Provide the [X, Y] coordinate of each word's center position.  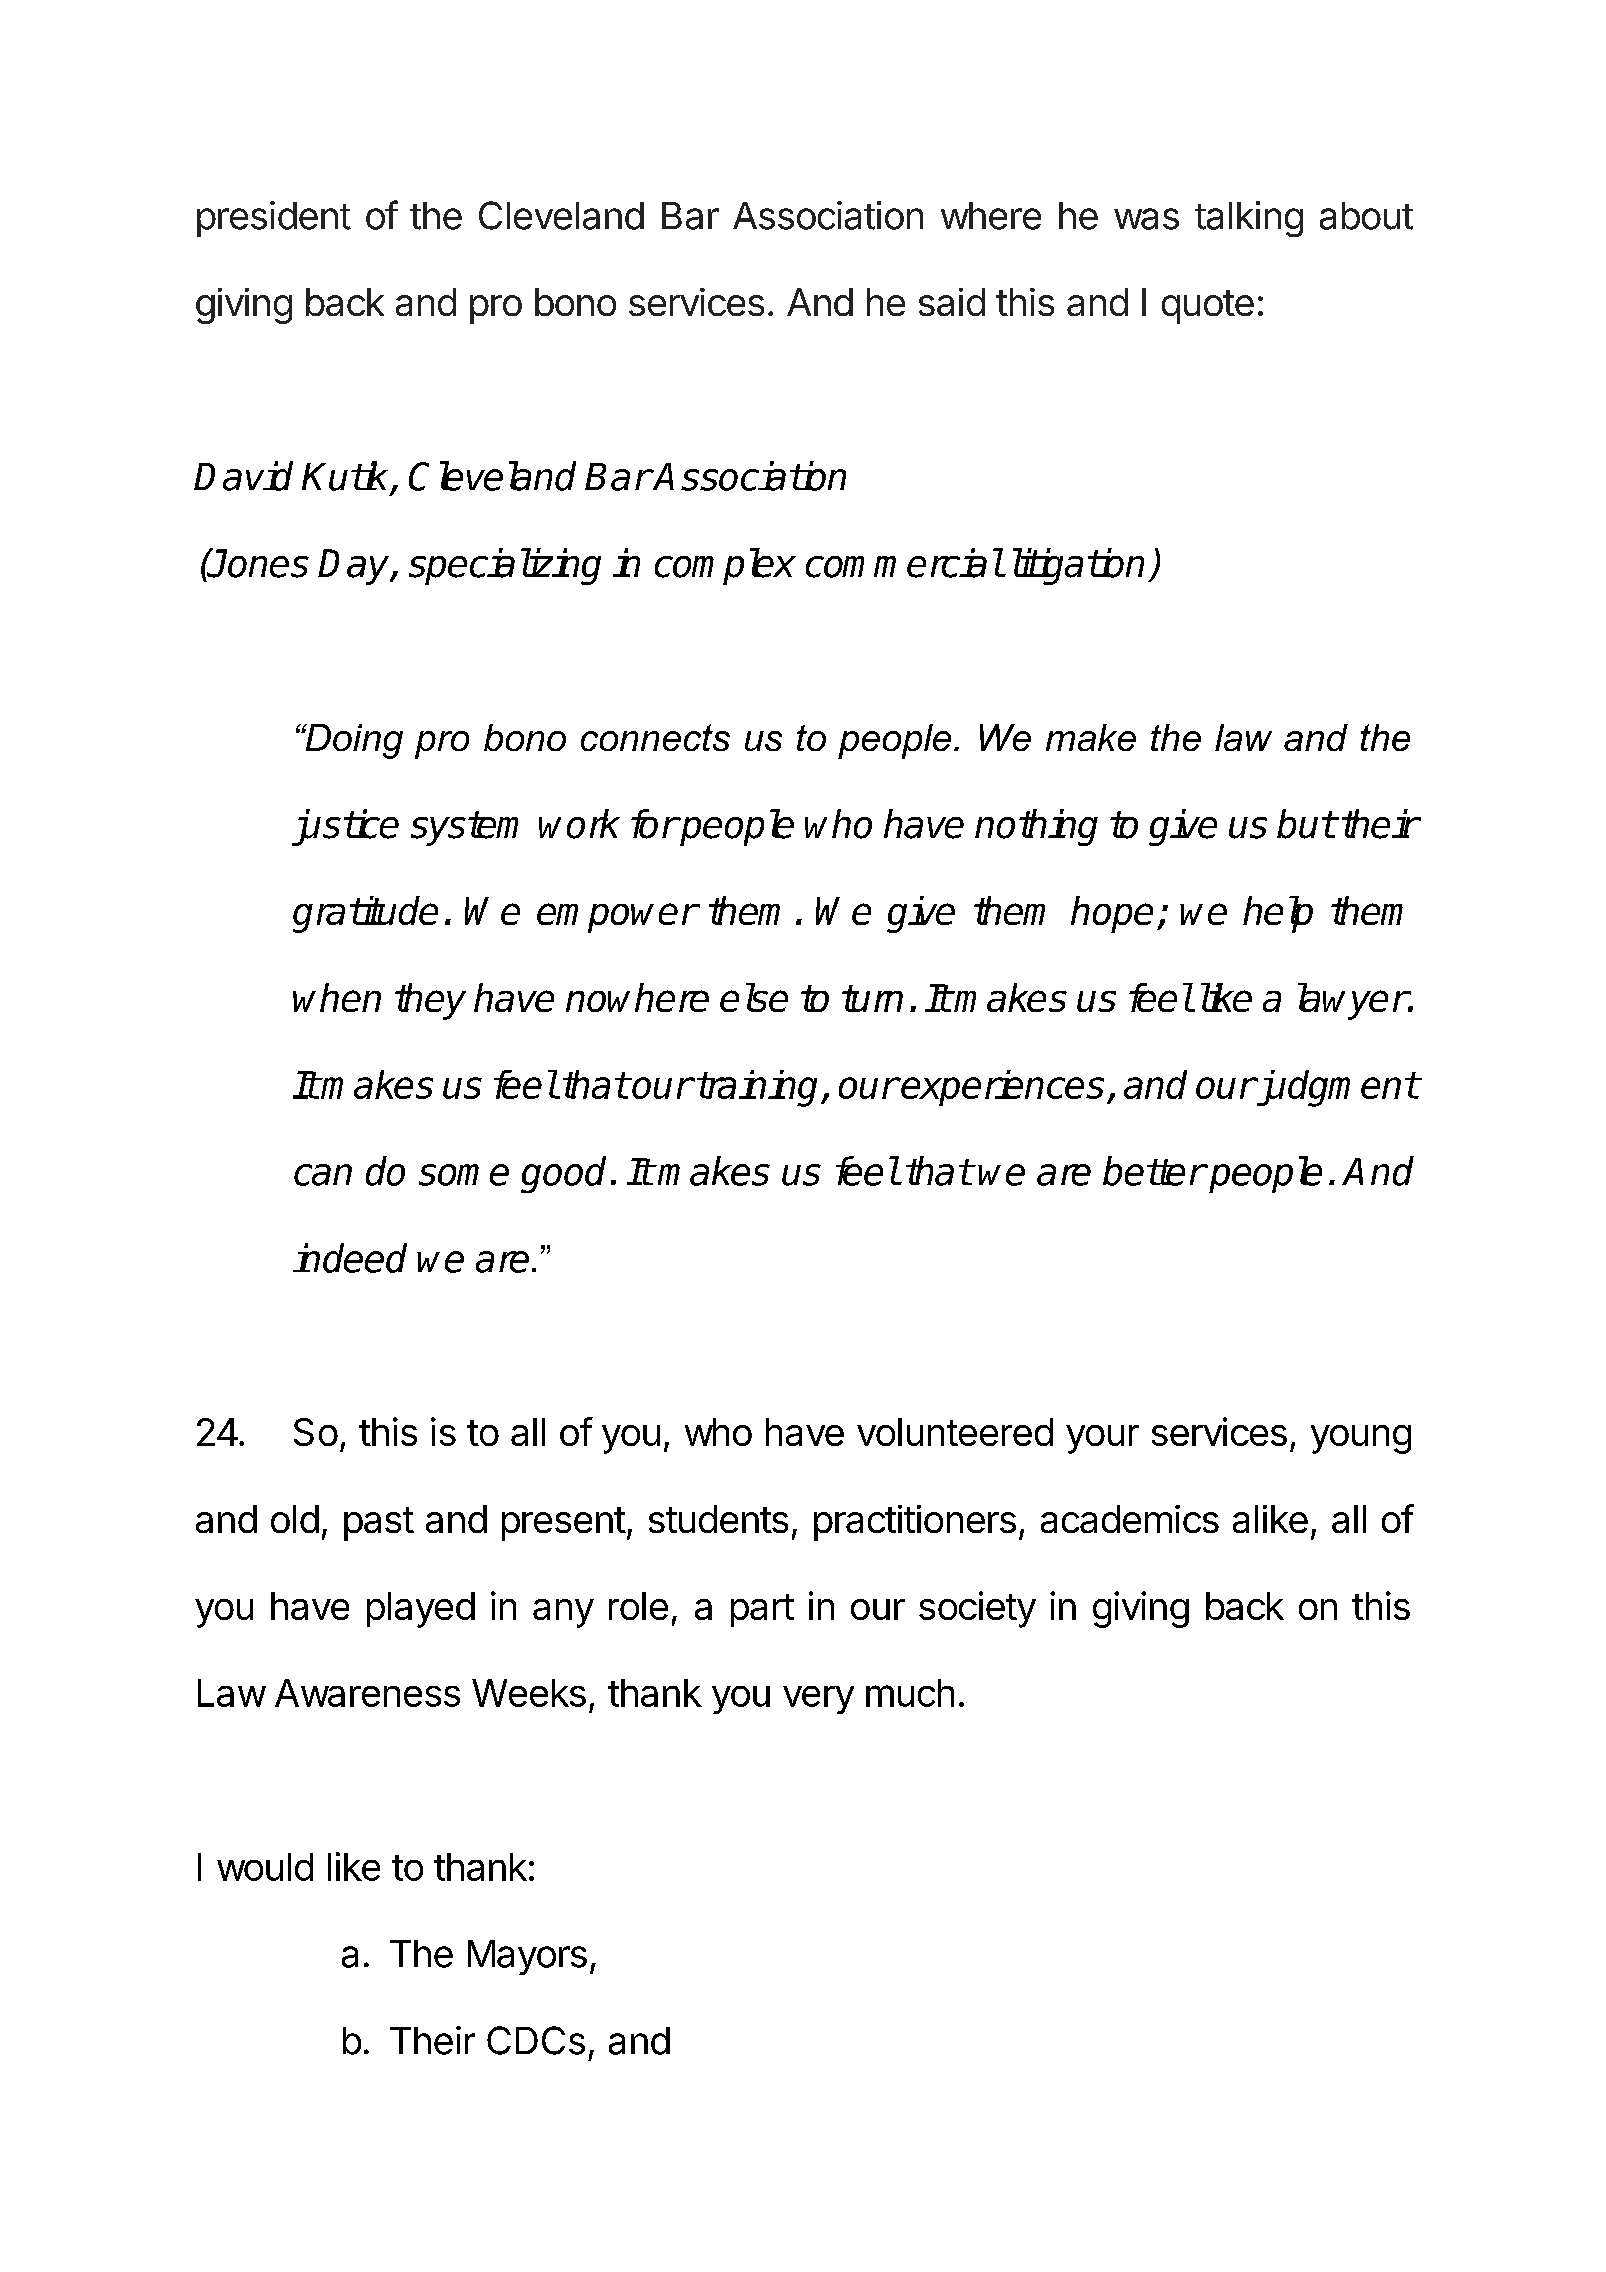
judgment [1335, 1088]
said [952, 302]
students [718, 1519]
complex [725, 566]
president [274, 219]
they [430, 1001]
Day [355, 567]
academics [1130, 1519]
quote [1208, 307]
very [818, 1700]
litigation [1078, 566]
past [379, 1524]
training [759, 1088]
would [265, 1867]
